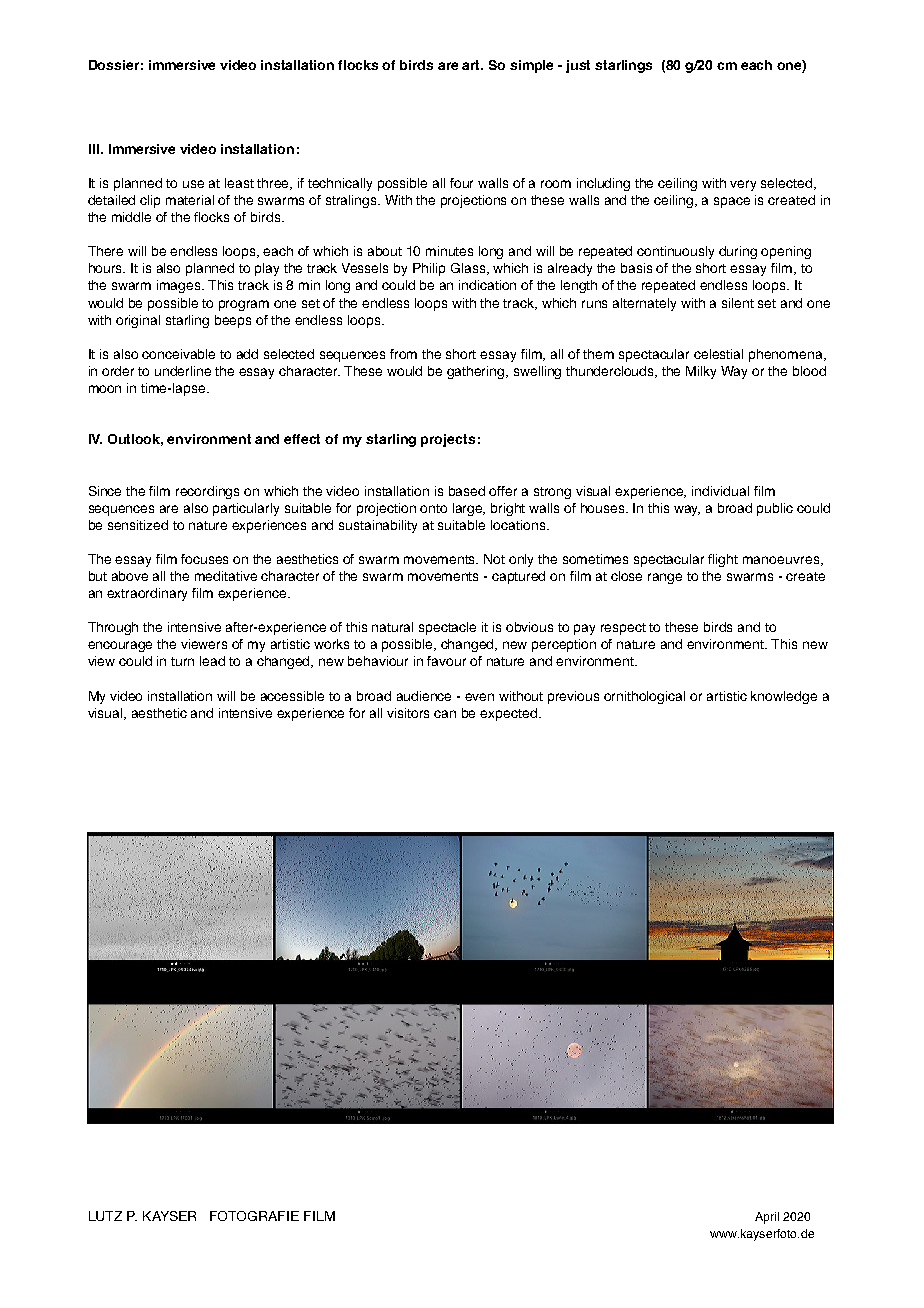 This screenshot has height=1308, width=924. What do you see at coordinates (784, 697) in the screenshot?
I see `knowledge` at bounding box center [784, 697].
